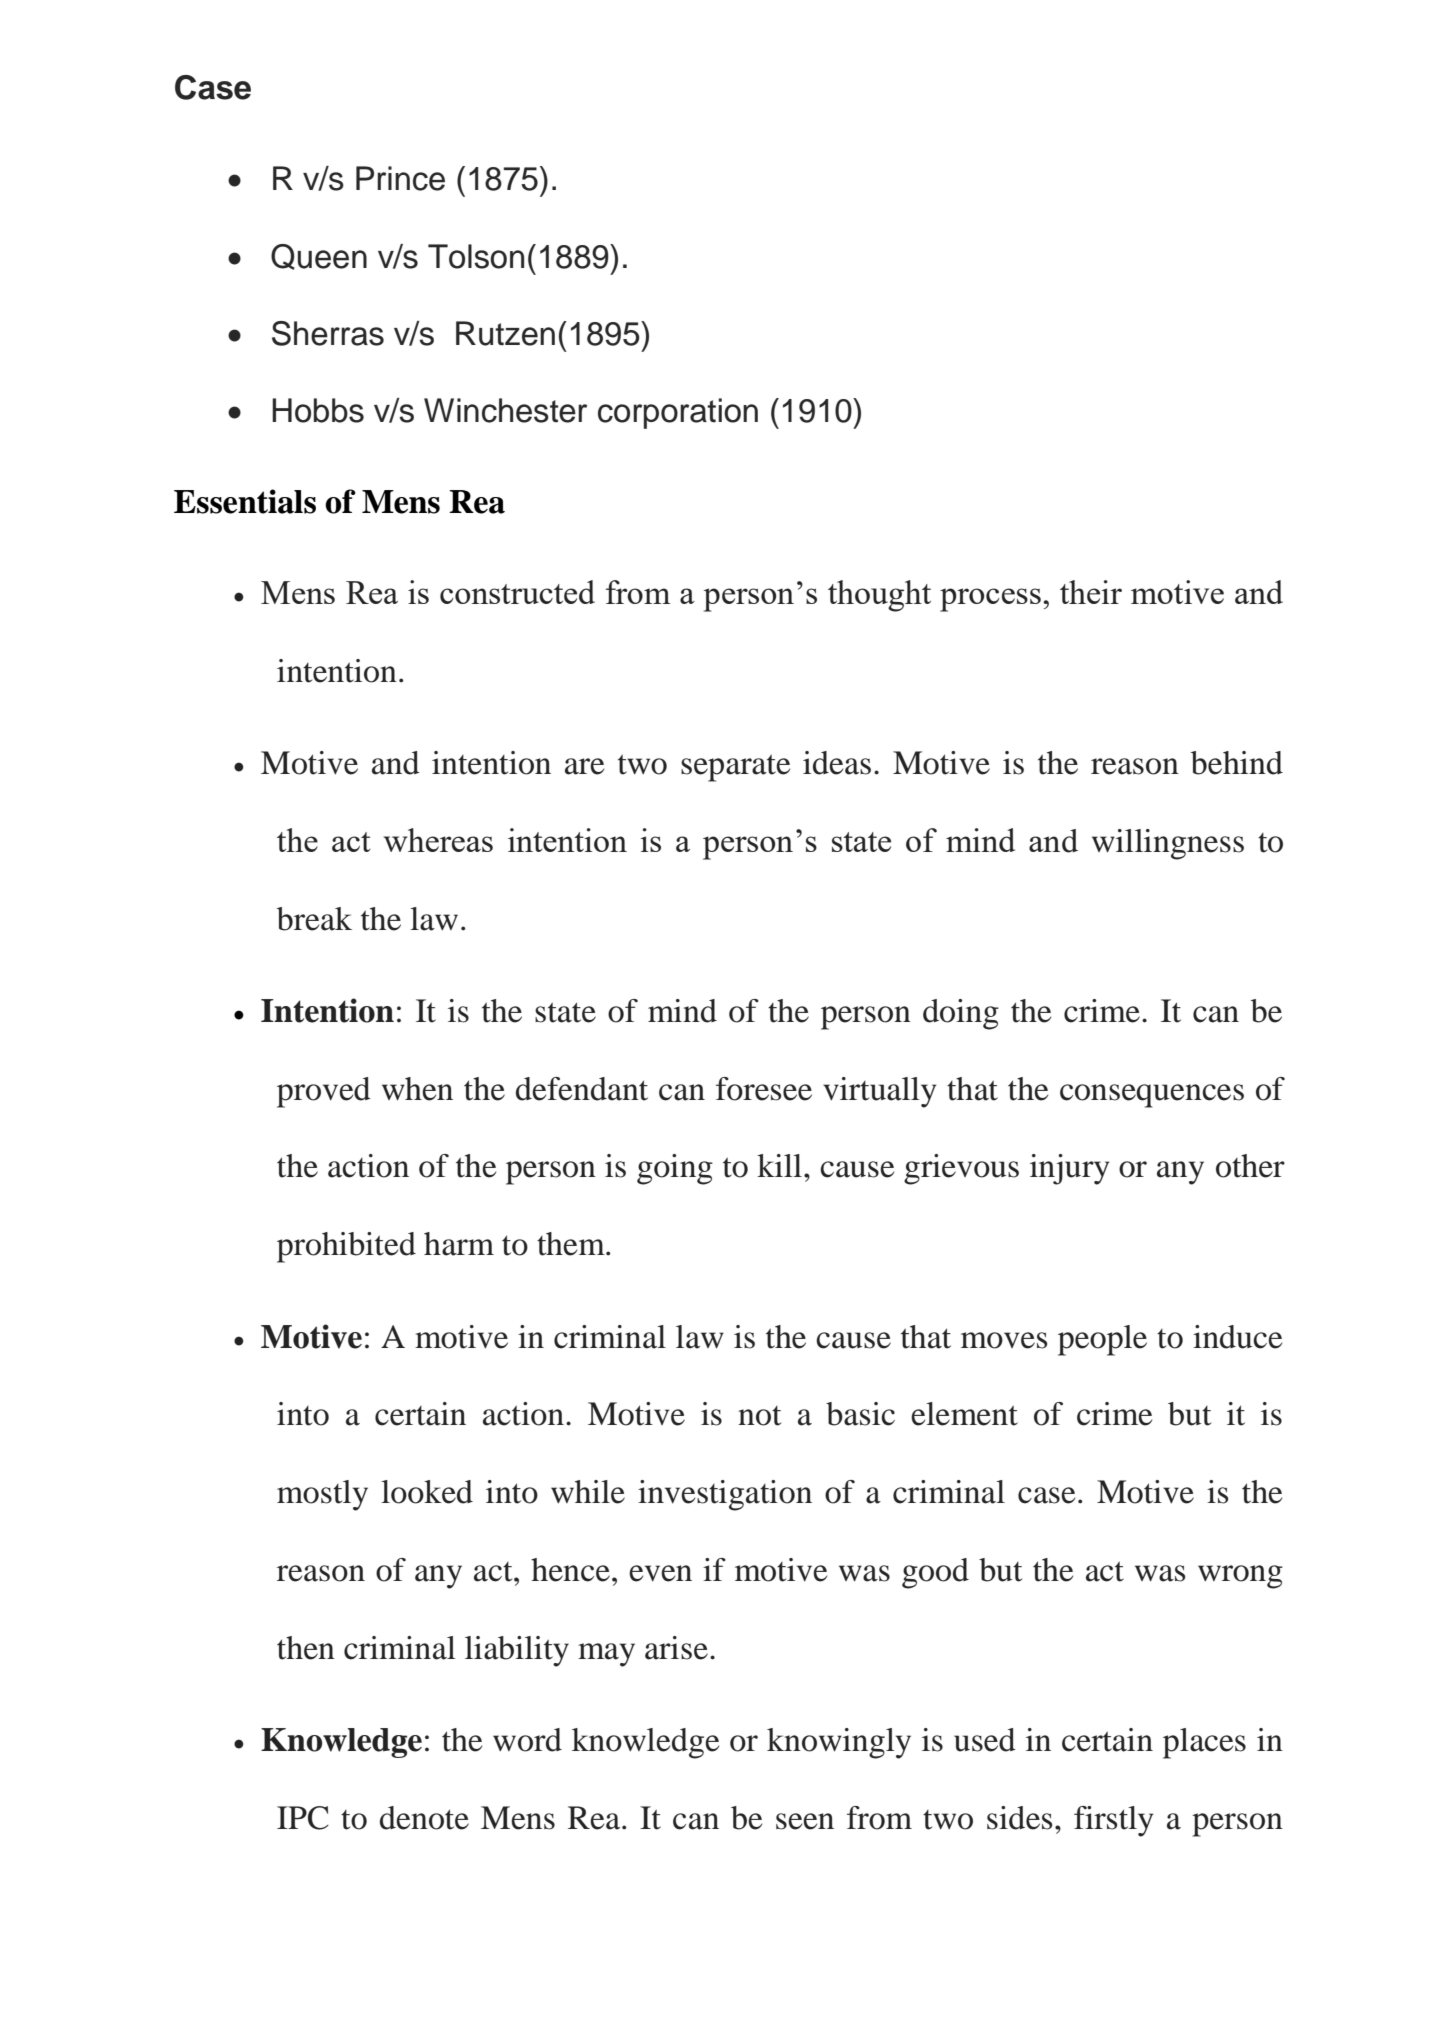 Image resolution: width=1438 pixels, height=2033 pixels. Describe the element at coordinates (438, 840) in the page. I see `whereas` at that location.
